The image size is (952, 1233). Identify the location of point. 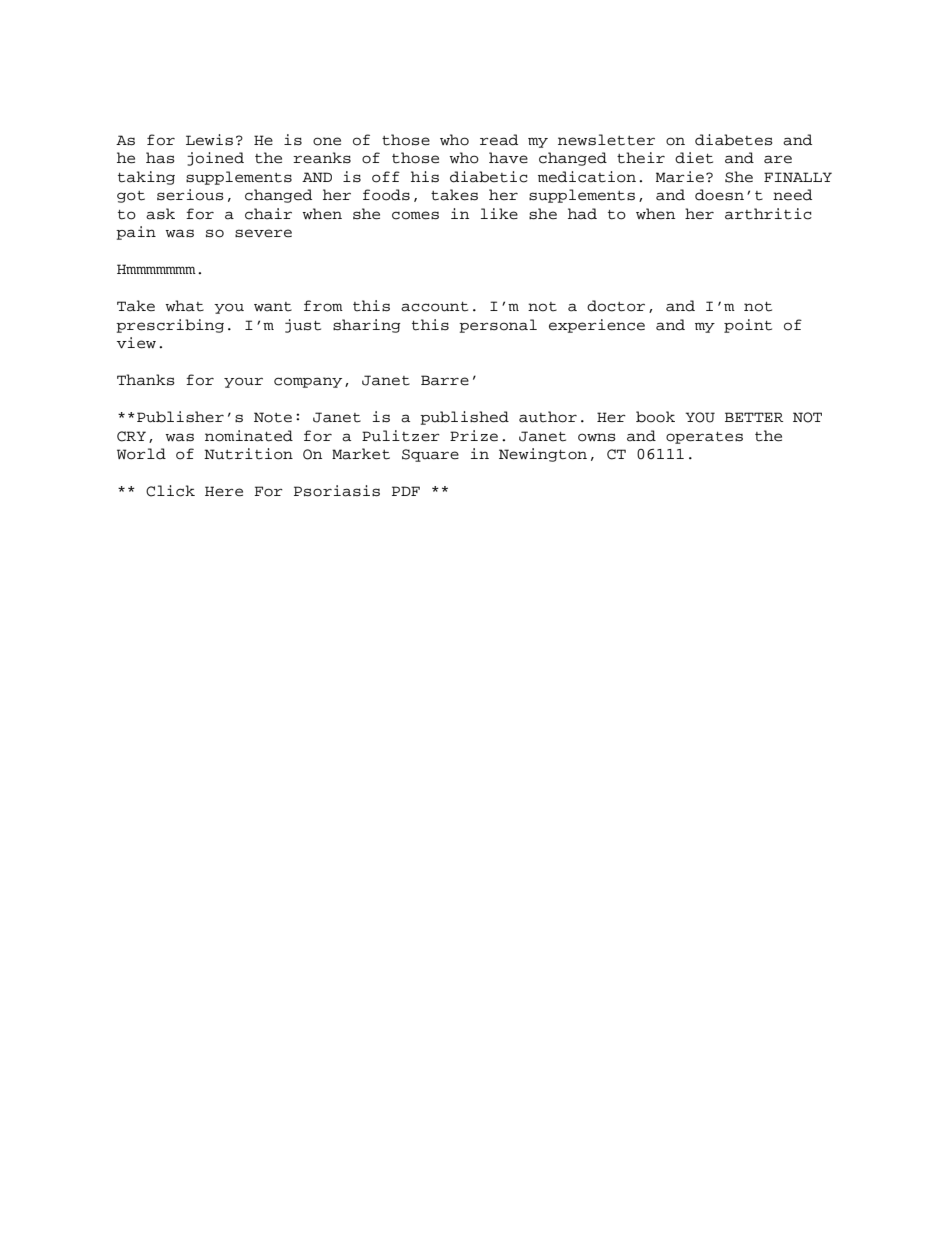
(748, 326).
